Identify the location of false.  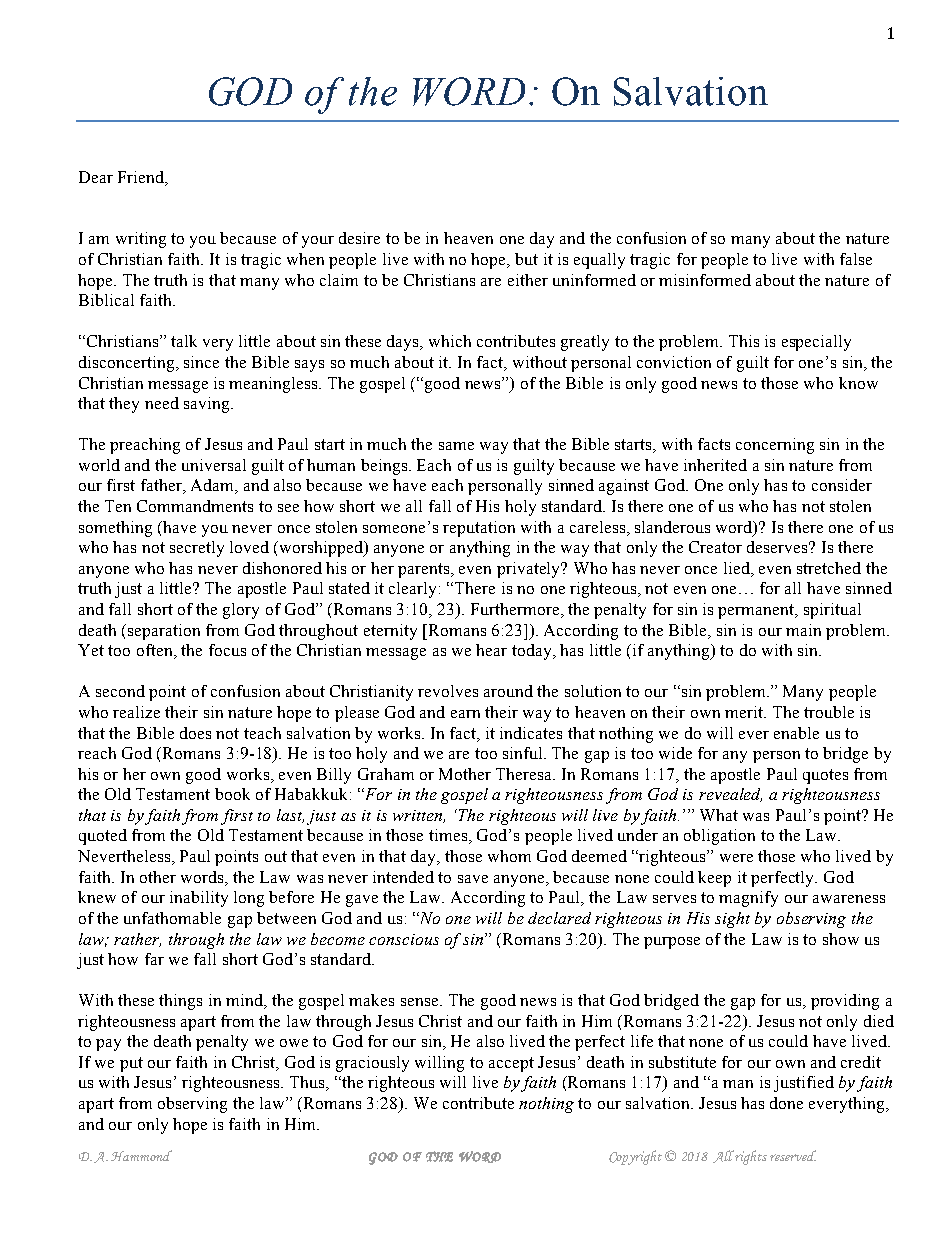
(856, 259).
